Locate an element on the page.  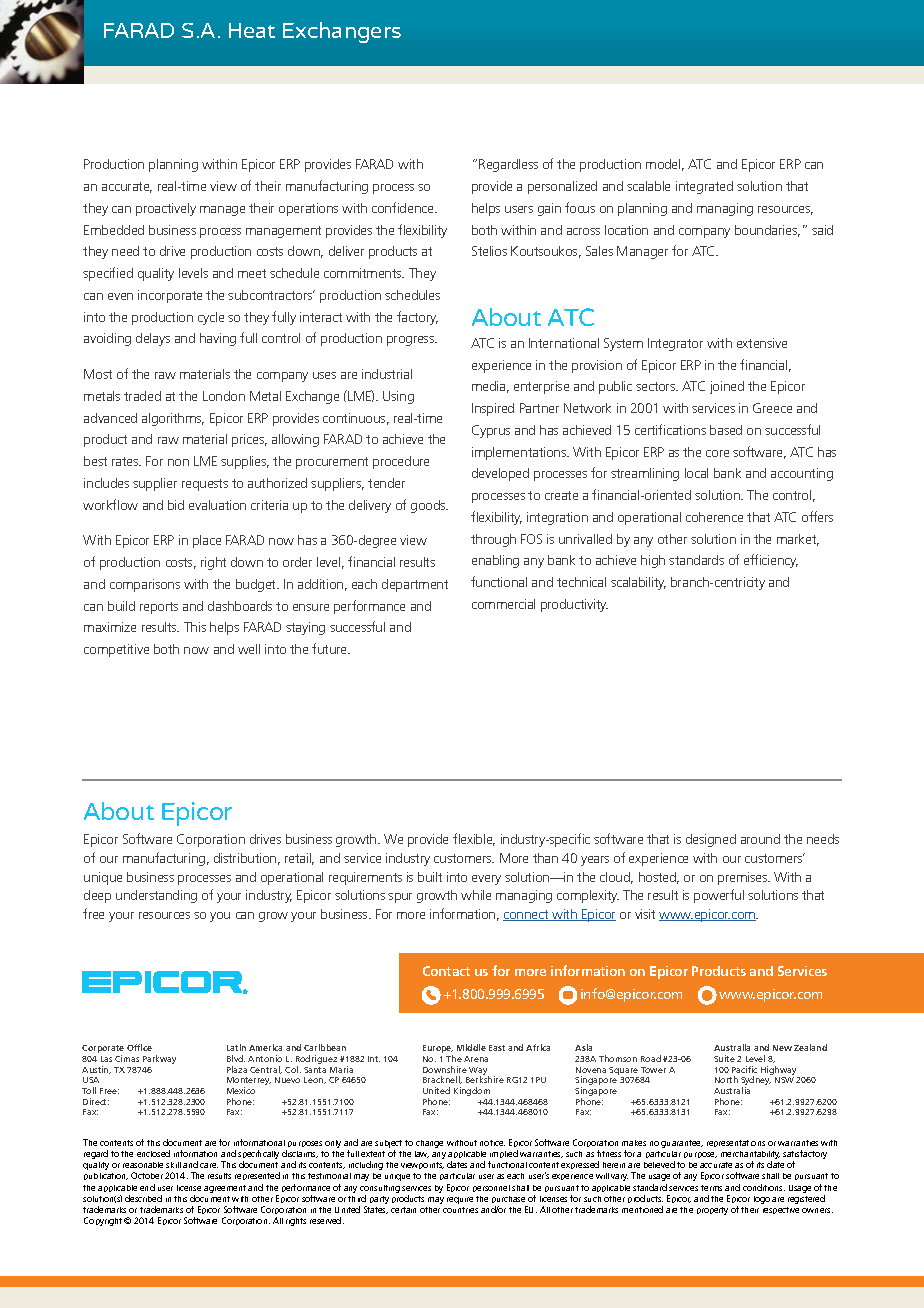
Heat is located at coordinates (252, 30).
